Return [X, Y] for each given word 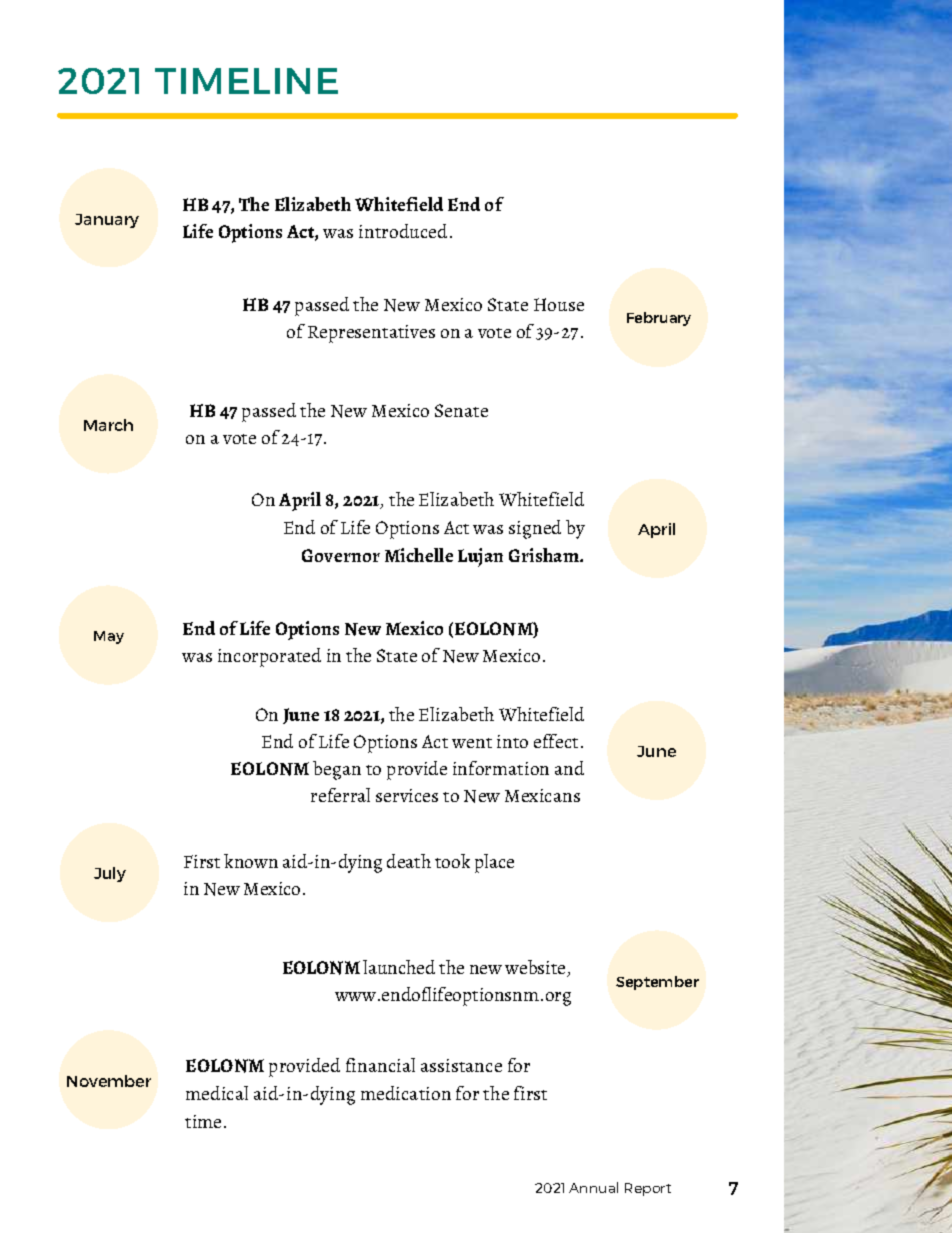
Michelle [419, 555]
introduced [403, 231]
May [109, 637]
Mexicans [542, 795]
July [110, 874]
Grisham [545, 555]
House [559, 304]
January [107, 221]
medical [217, 1093]
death [409, 861]
